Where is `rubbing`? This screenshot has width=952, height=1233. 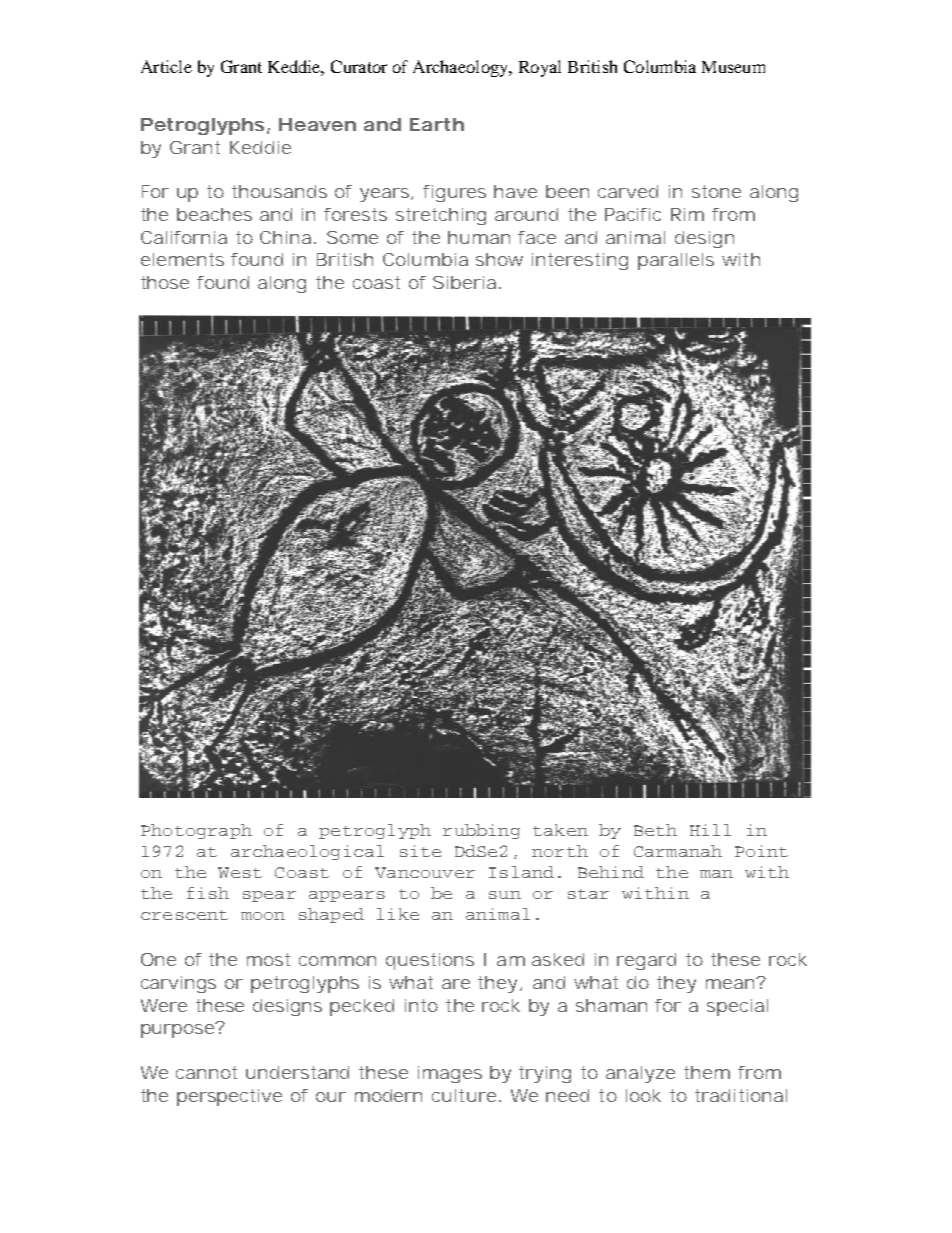
rubbing is located at coordinates (481, 831).
